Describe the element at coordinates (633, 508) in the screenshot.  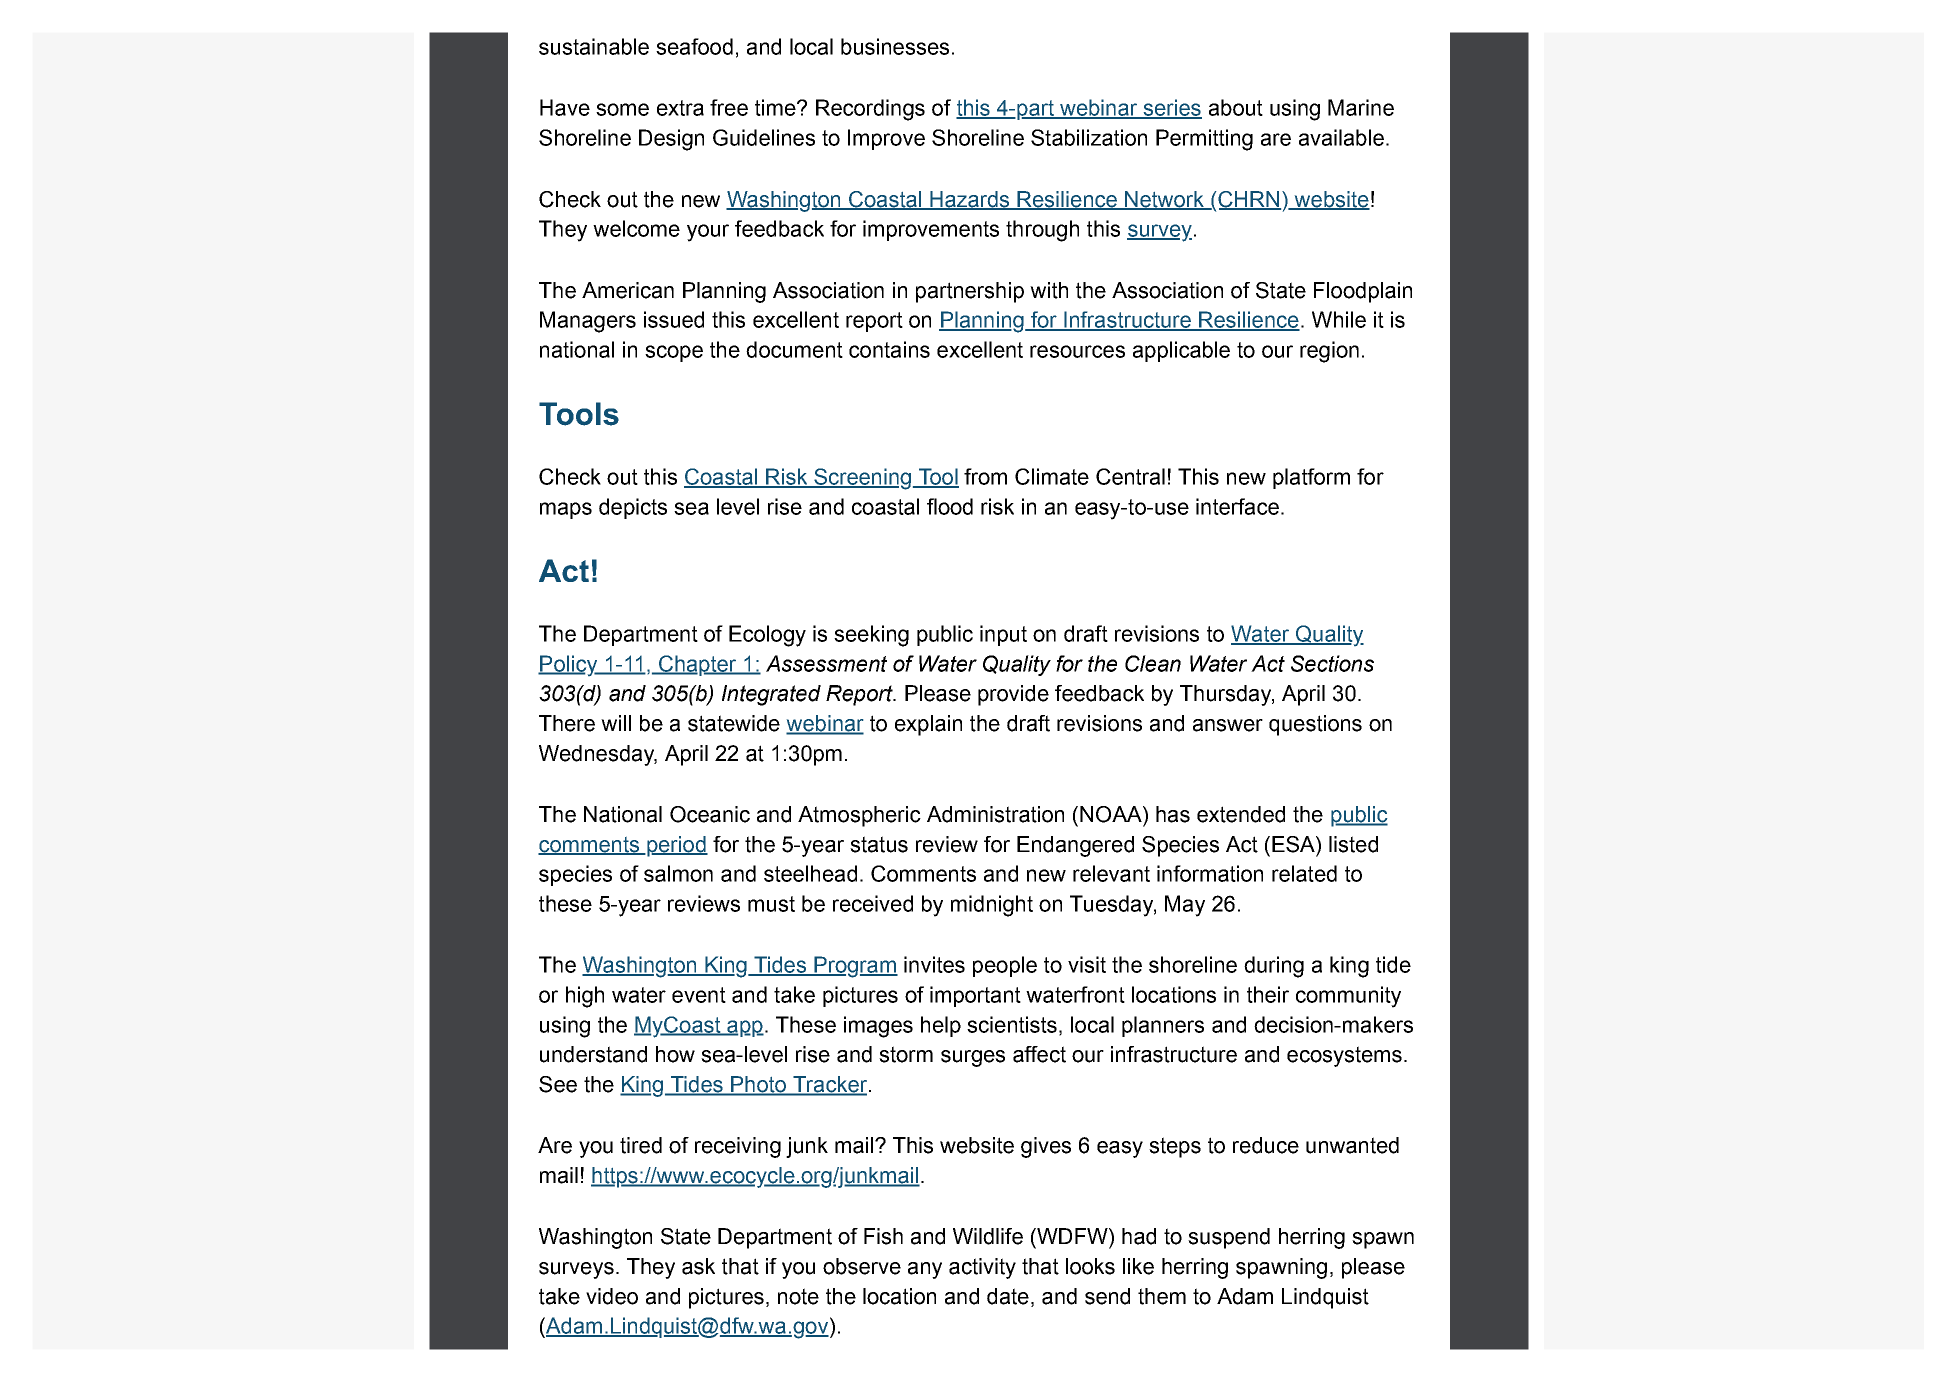
I see `depicts` at that location.
